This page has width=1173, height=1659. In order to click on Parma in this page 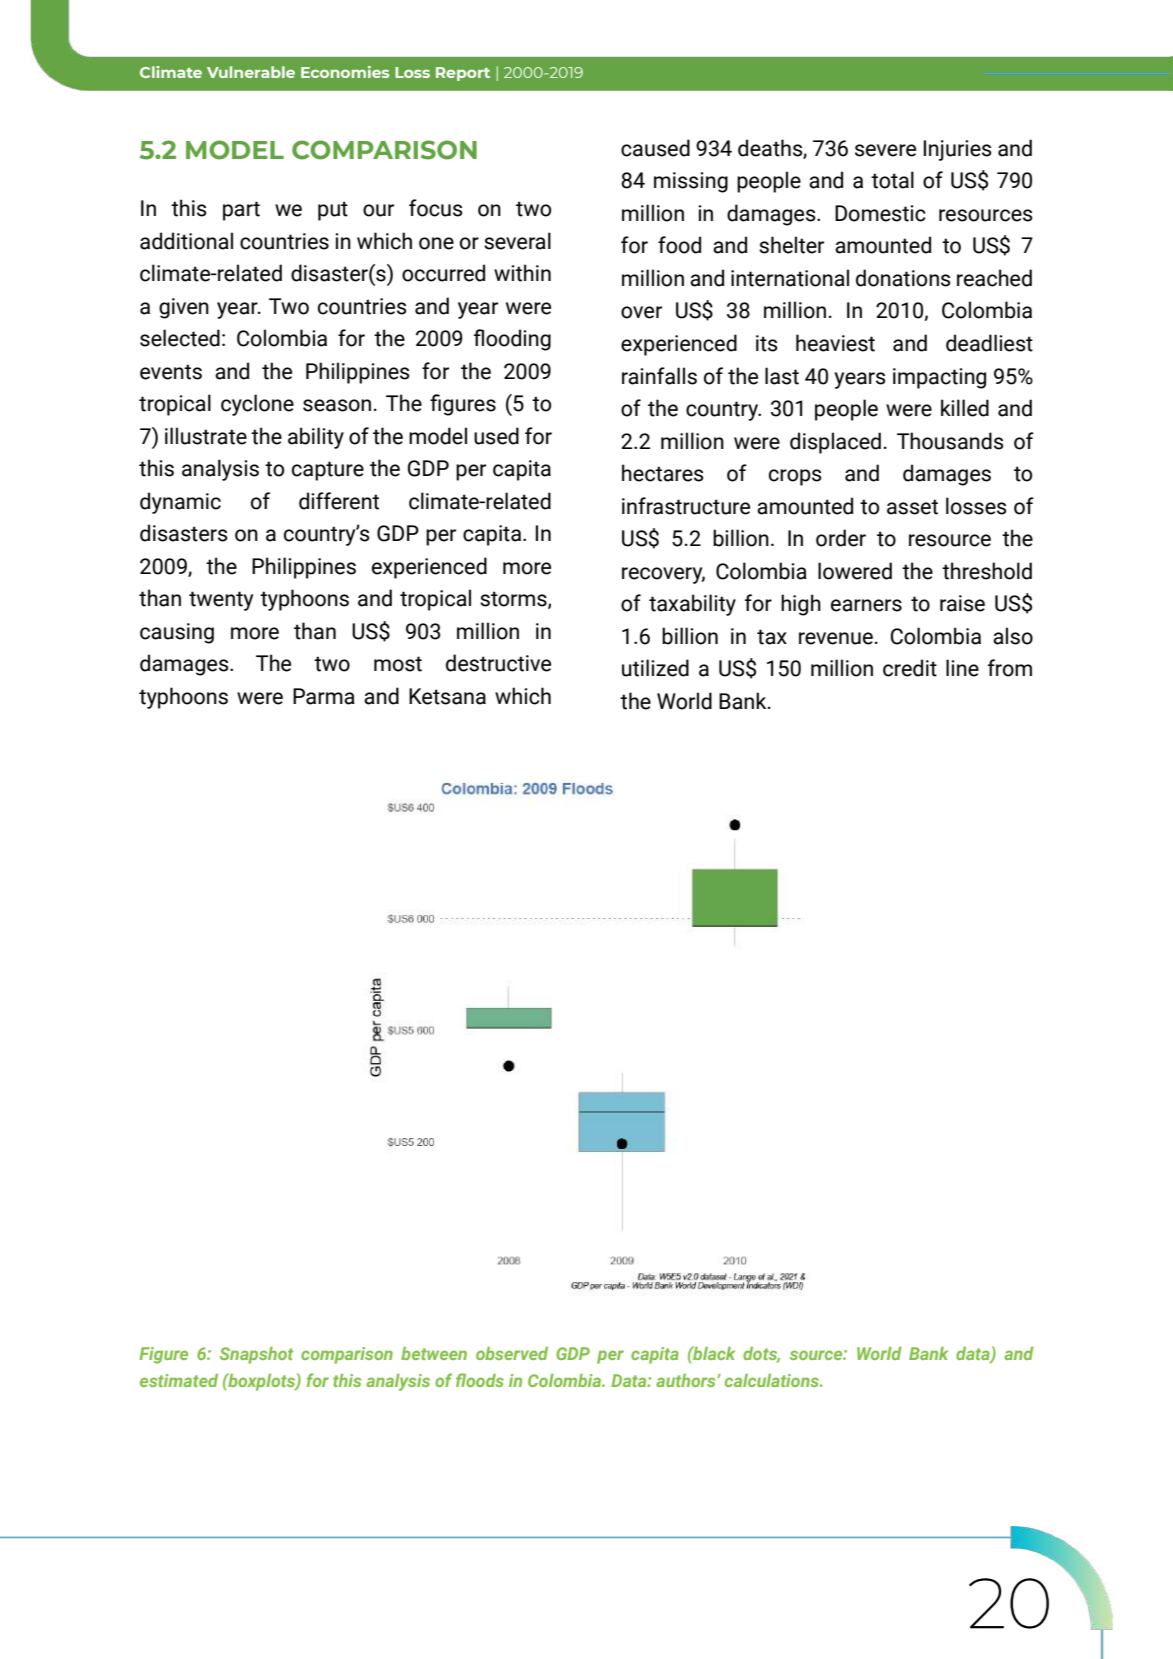, I will do `click(324, 696)`.
